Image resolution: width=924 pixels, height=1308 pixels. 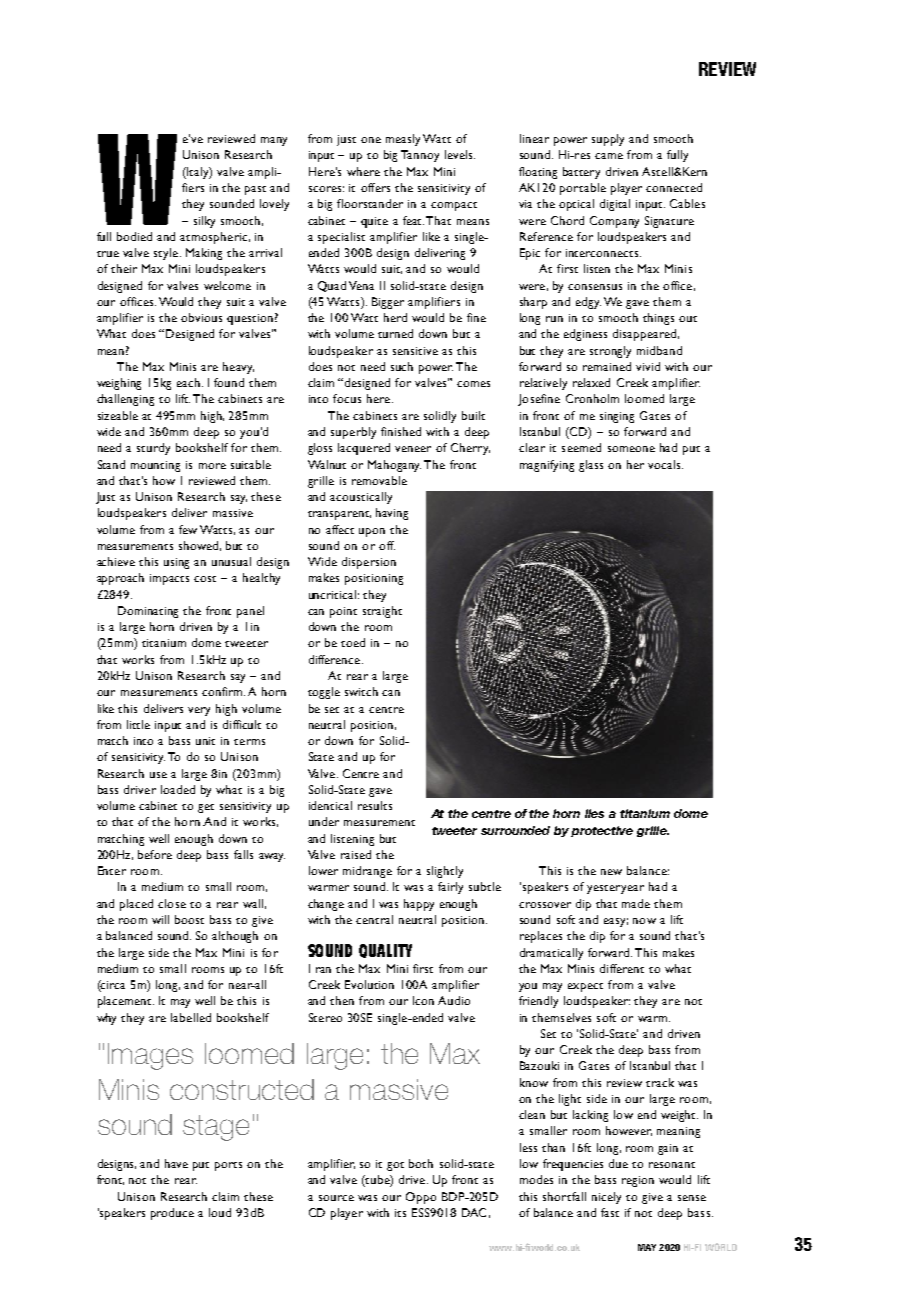 What do you see at coordinates (609, 156) in the page?
I see `came` at bounding box center [609, 156].
